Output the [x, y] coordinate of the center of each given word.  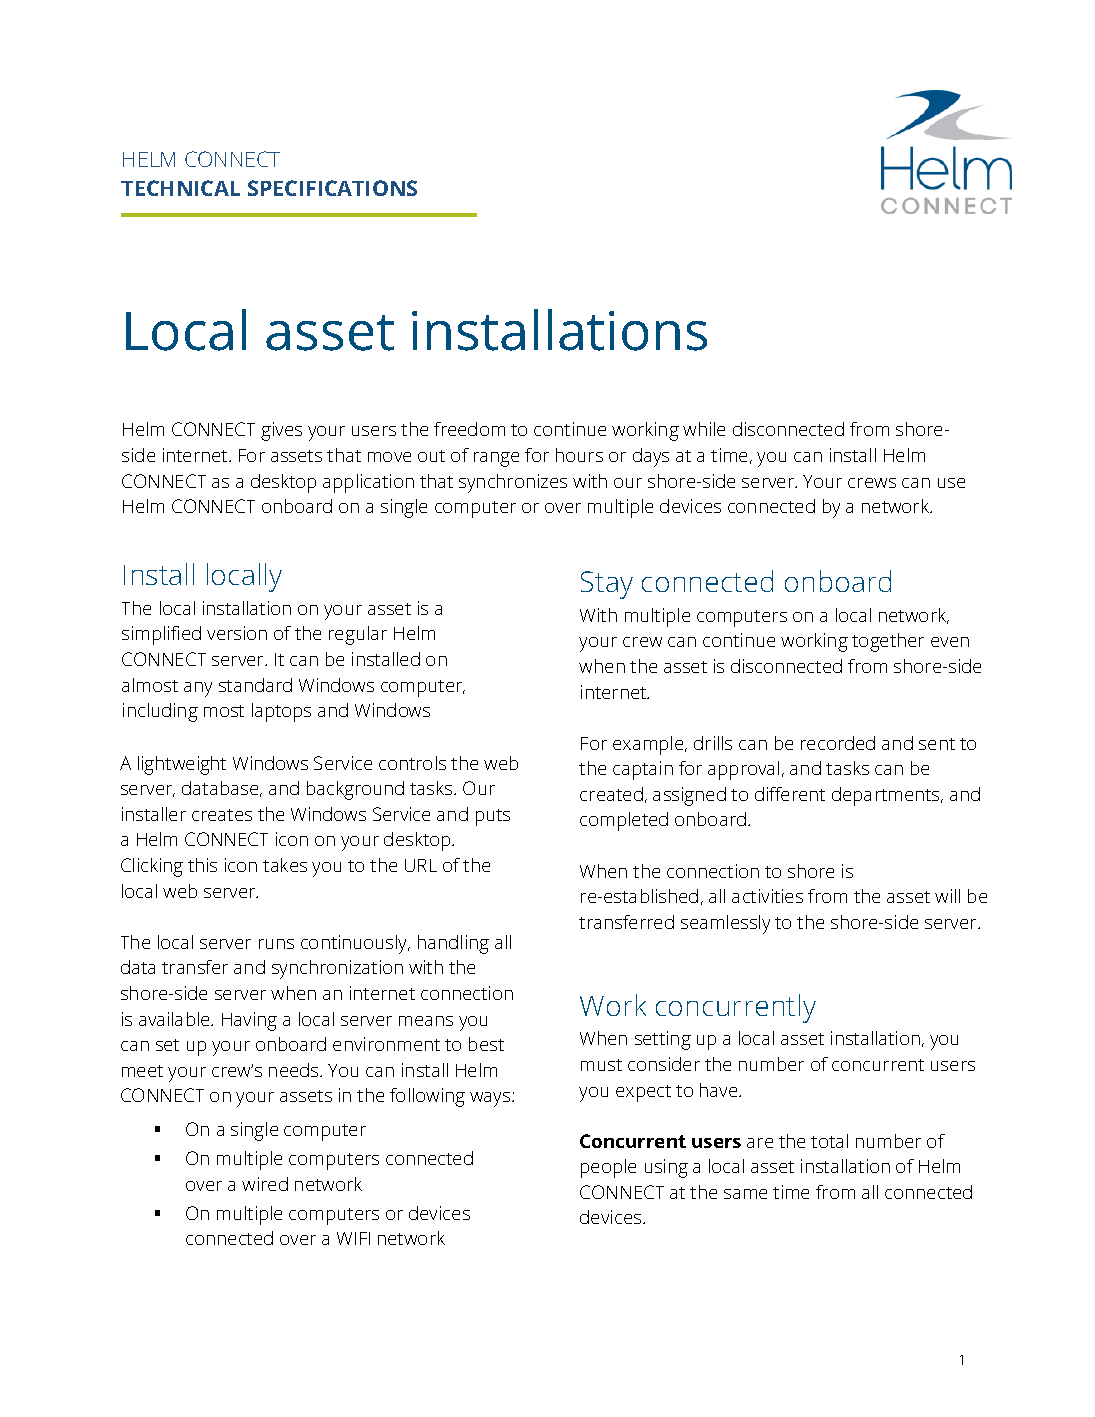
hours [579, 455]
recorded [838, 743]
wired [265, 1184]
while [704, 429]
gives [281, 431]
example [649, 745]
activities [767, 896]
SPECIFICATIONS [332, 188]
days [651, 457]
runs [276, 944]
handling [453, 944]
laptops [281, 712]
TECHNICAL [180, 188]
